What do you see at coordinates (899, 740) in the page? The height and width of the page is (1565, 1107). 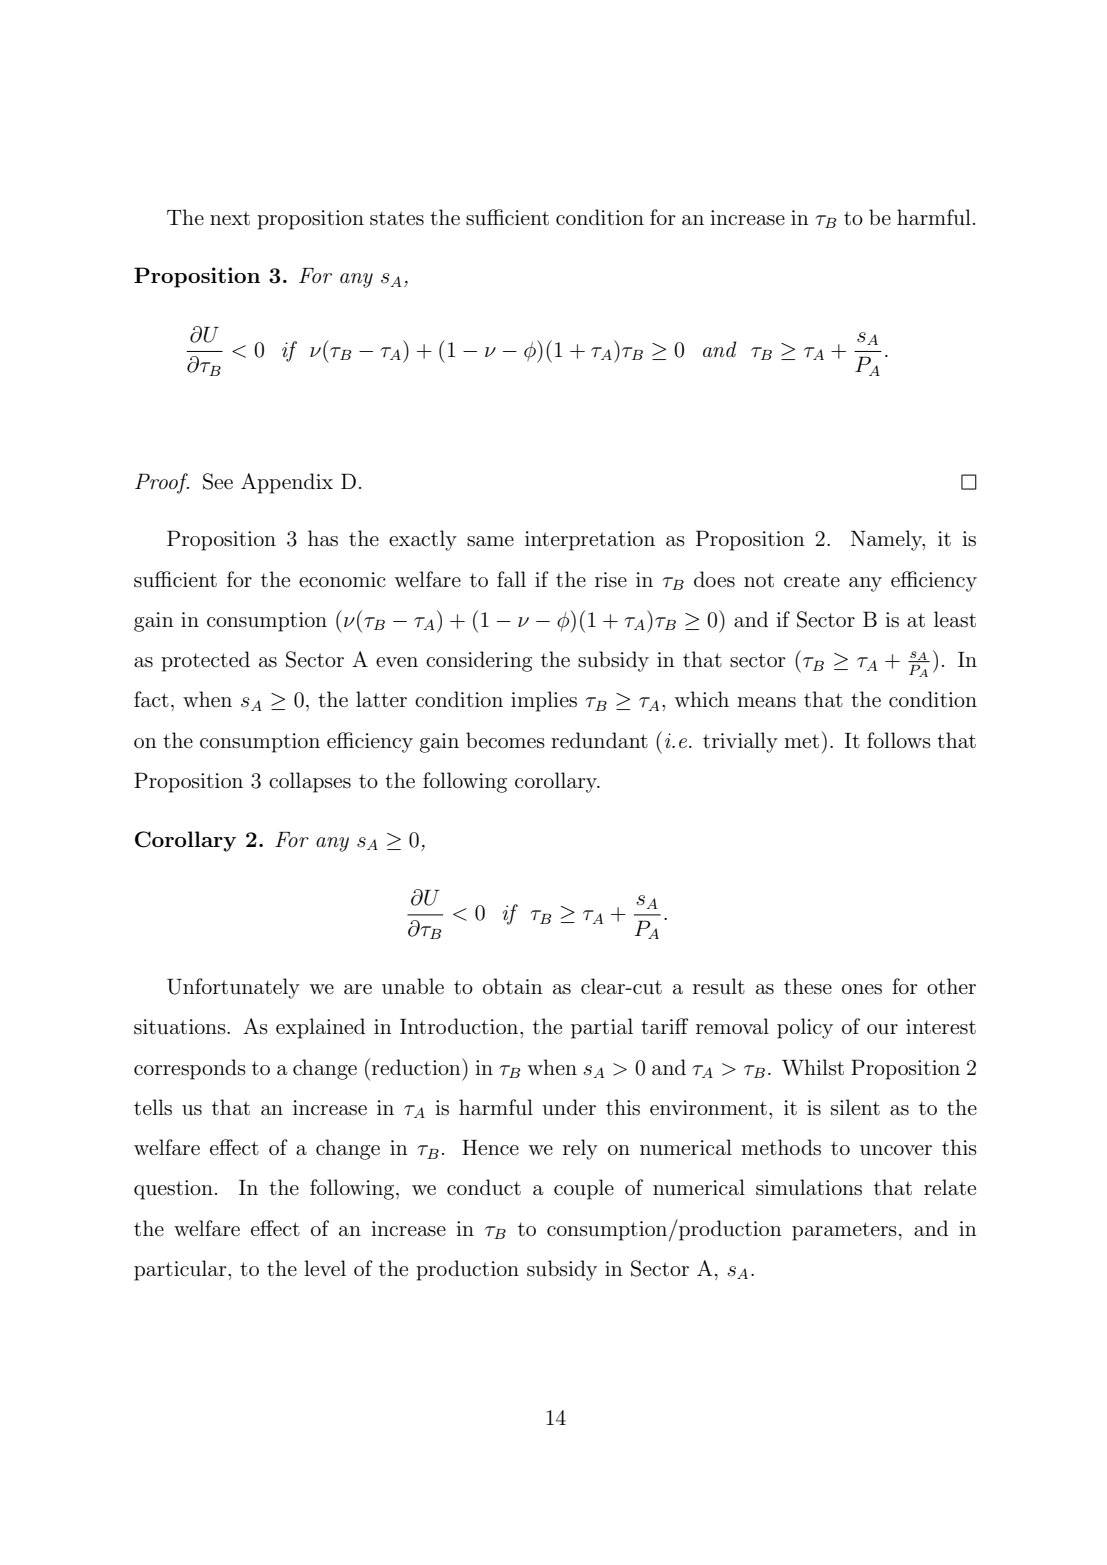 I see `follows` at bounding box center [899, 740].
